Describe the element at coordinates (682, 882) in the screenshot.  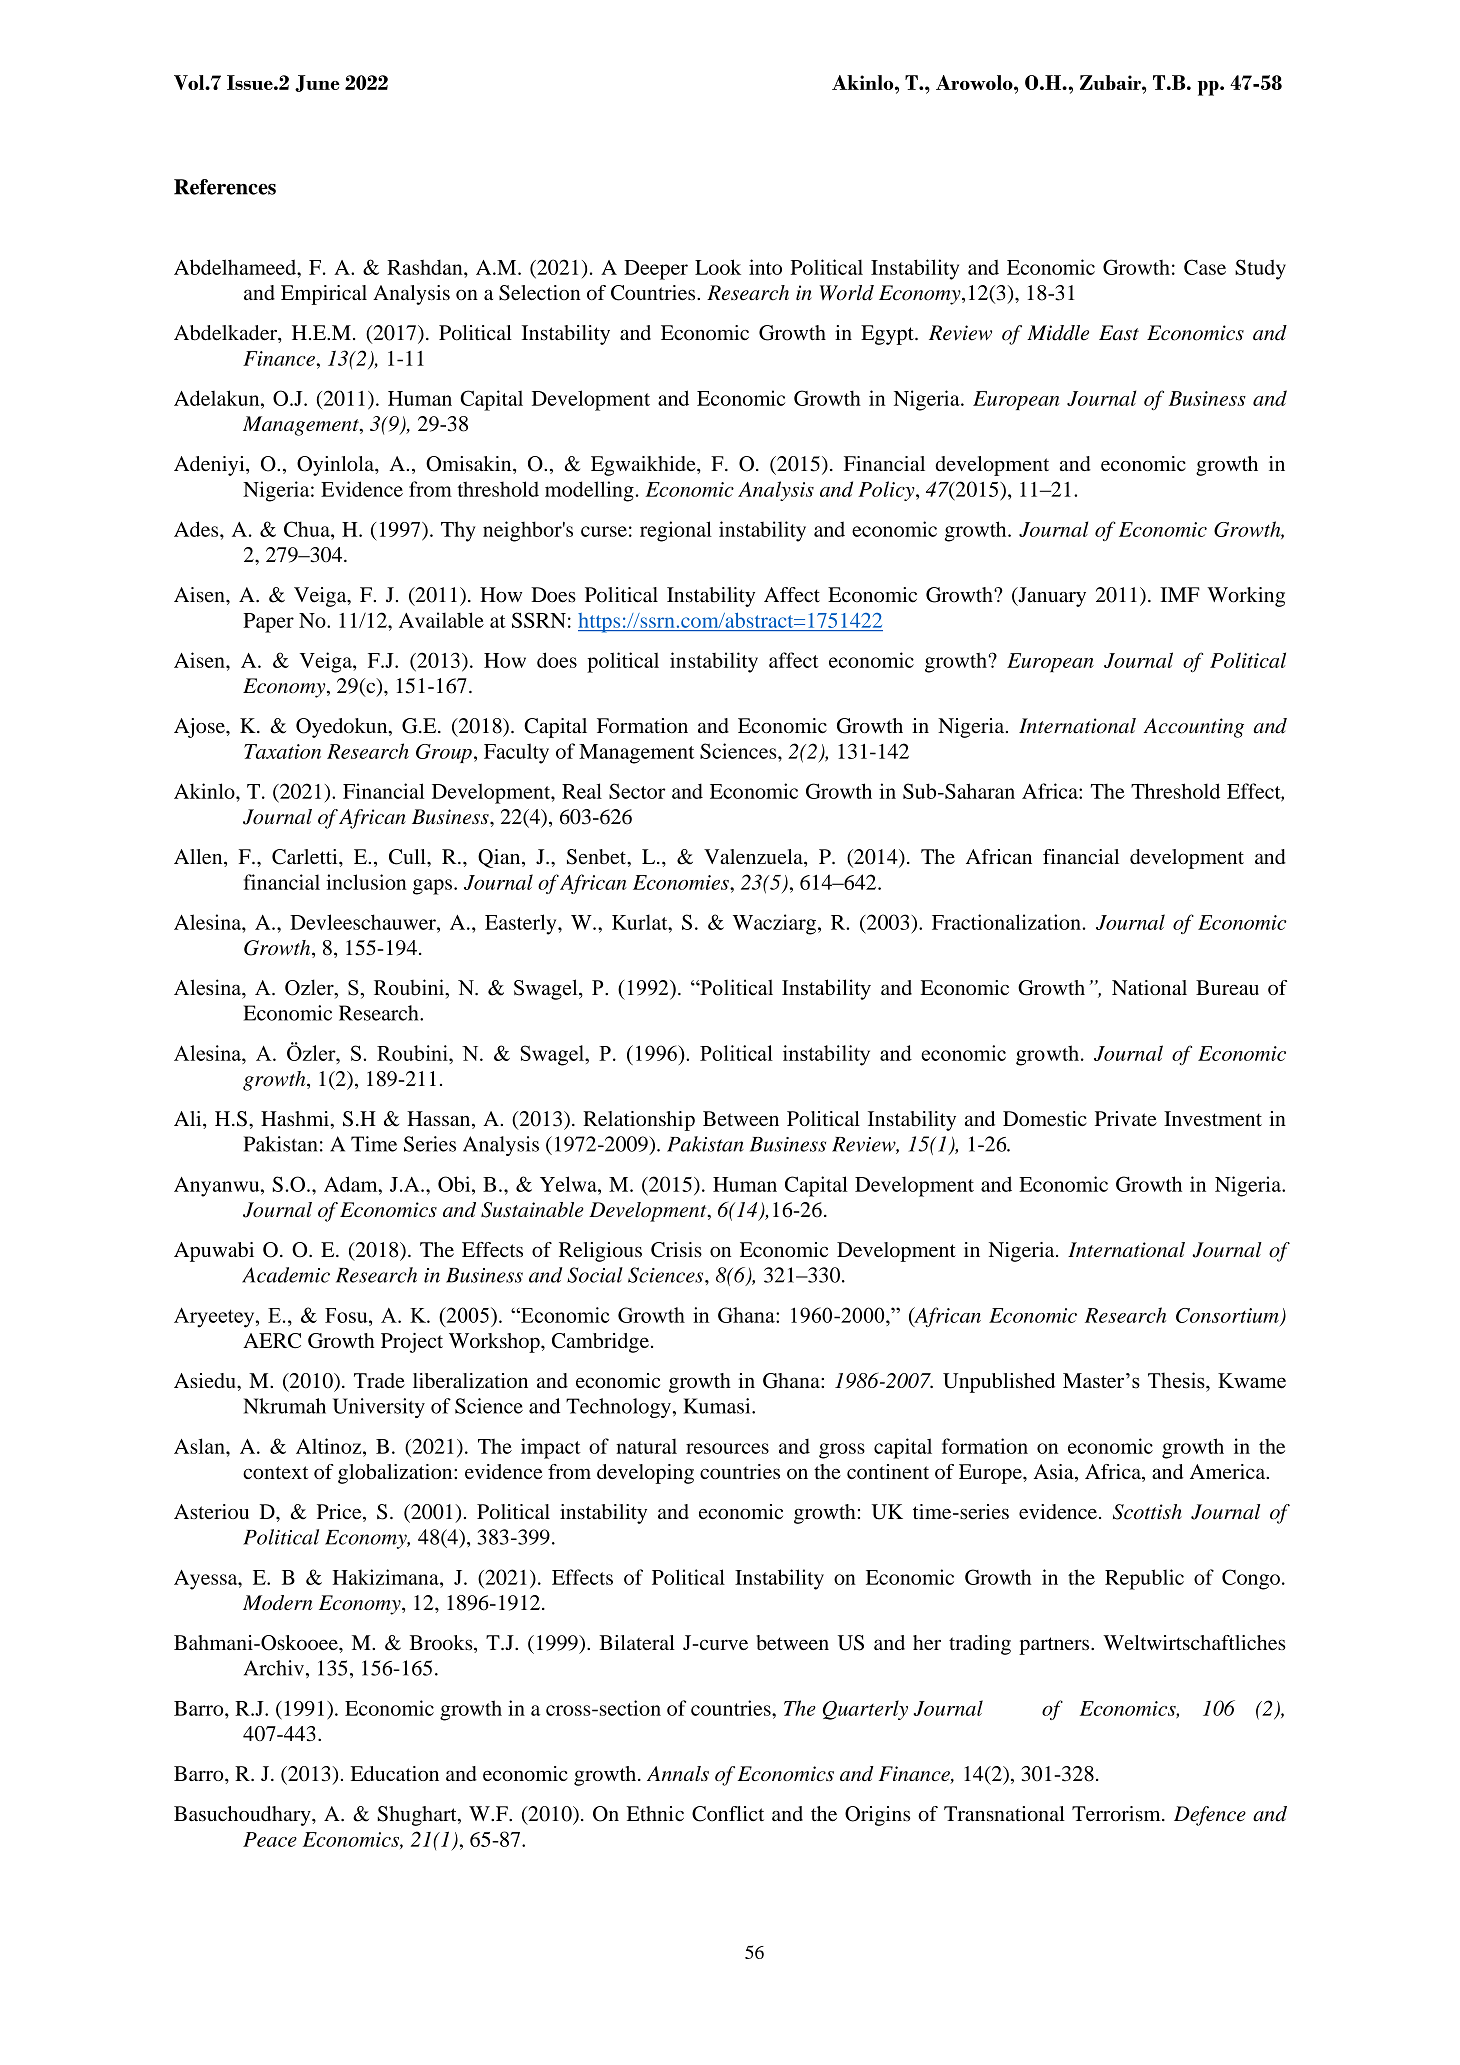
I see `Economies` at that location.
